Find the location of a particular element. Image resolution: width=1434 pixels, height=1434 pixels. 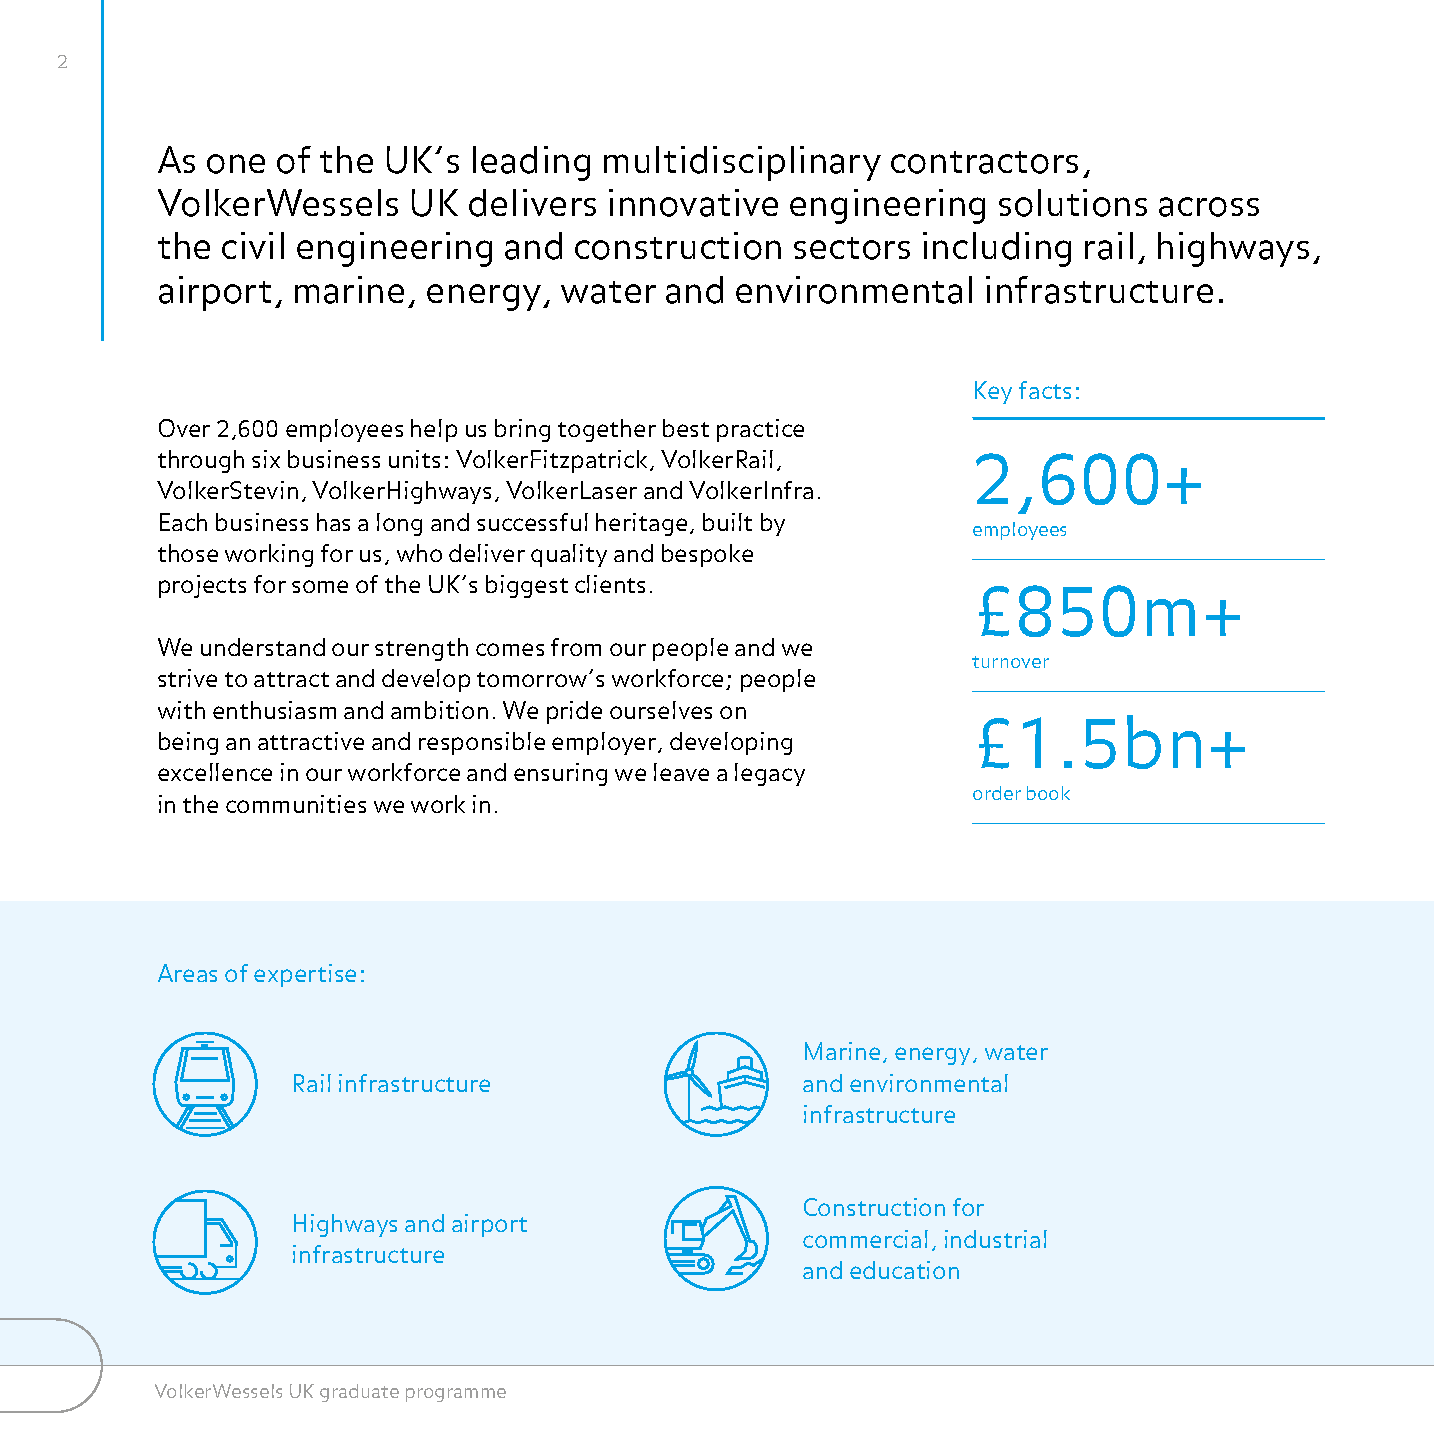

one is located at coordinates (236, 164).
